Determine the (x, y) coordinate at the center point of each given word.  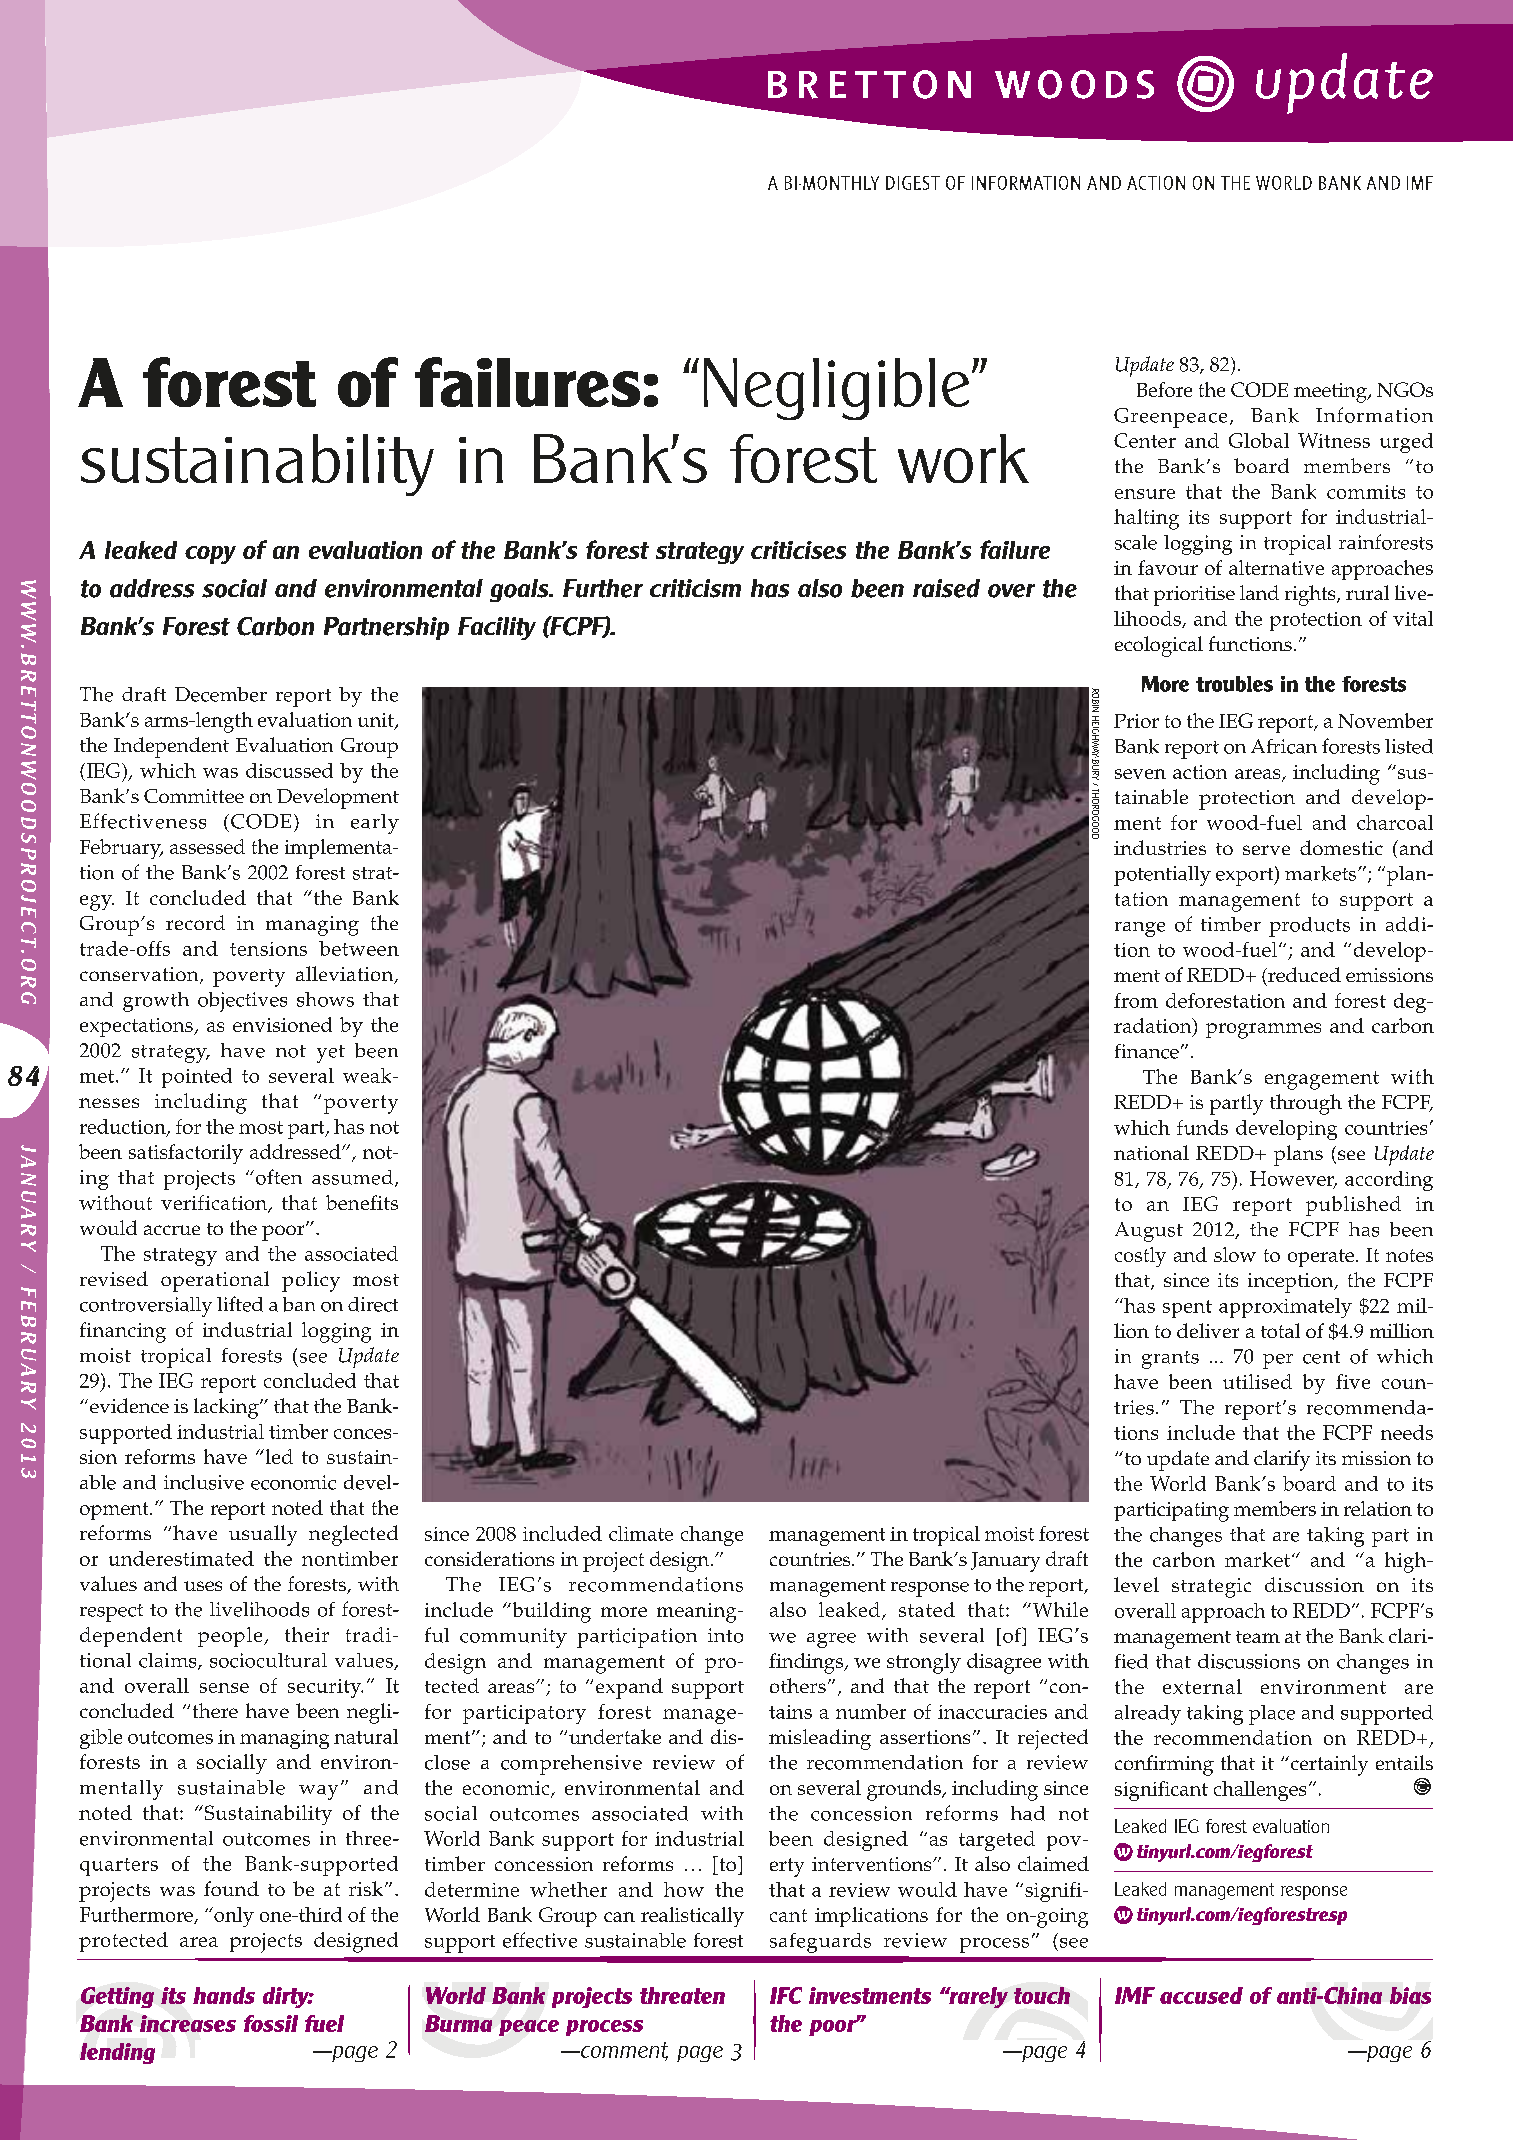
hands (224, 1995)
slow (1235, 1254)
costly (1140, 1257)
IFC (786, 1995)
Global (1259, 440)
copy (210, 555)
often (277, 1177)
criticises (798, 550)
